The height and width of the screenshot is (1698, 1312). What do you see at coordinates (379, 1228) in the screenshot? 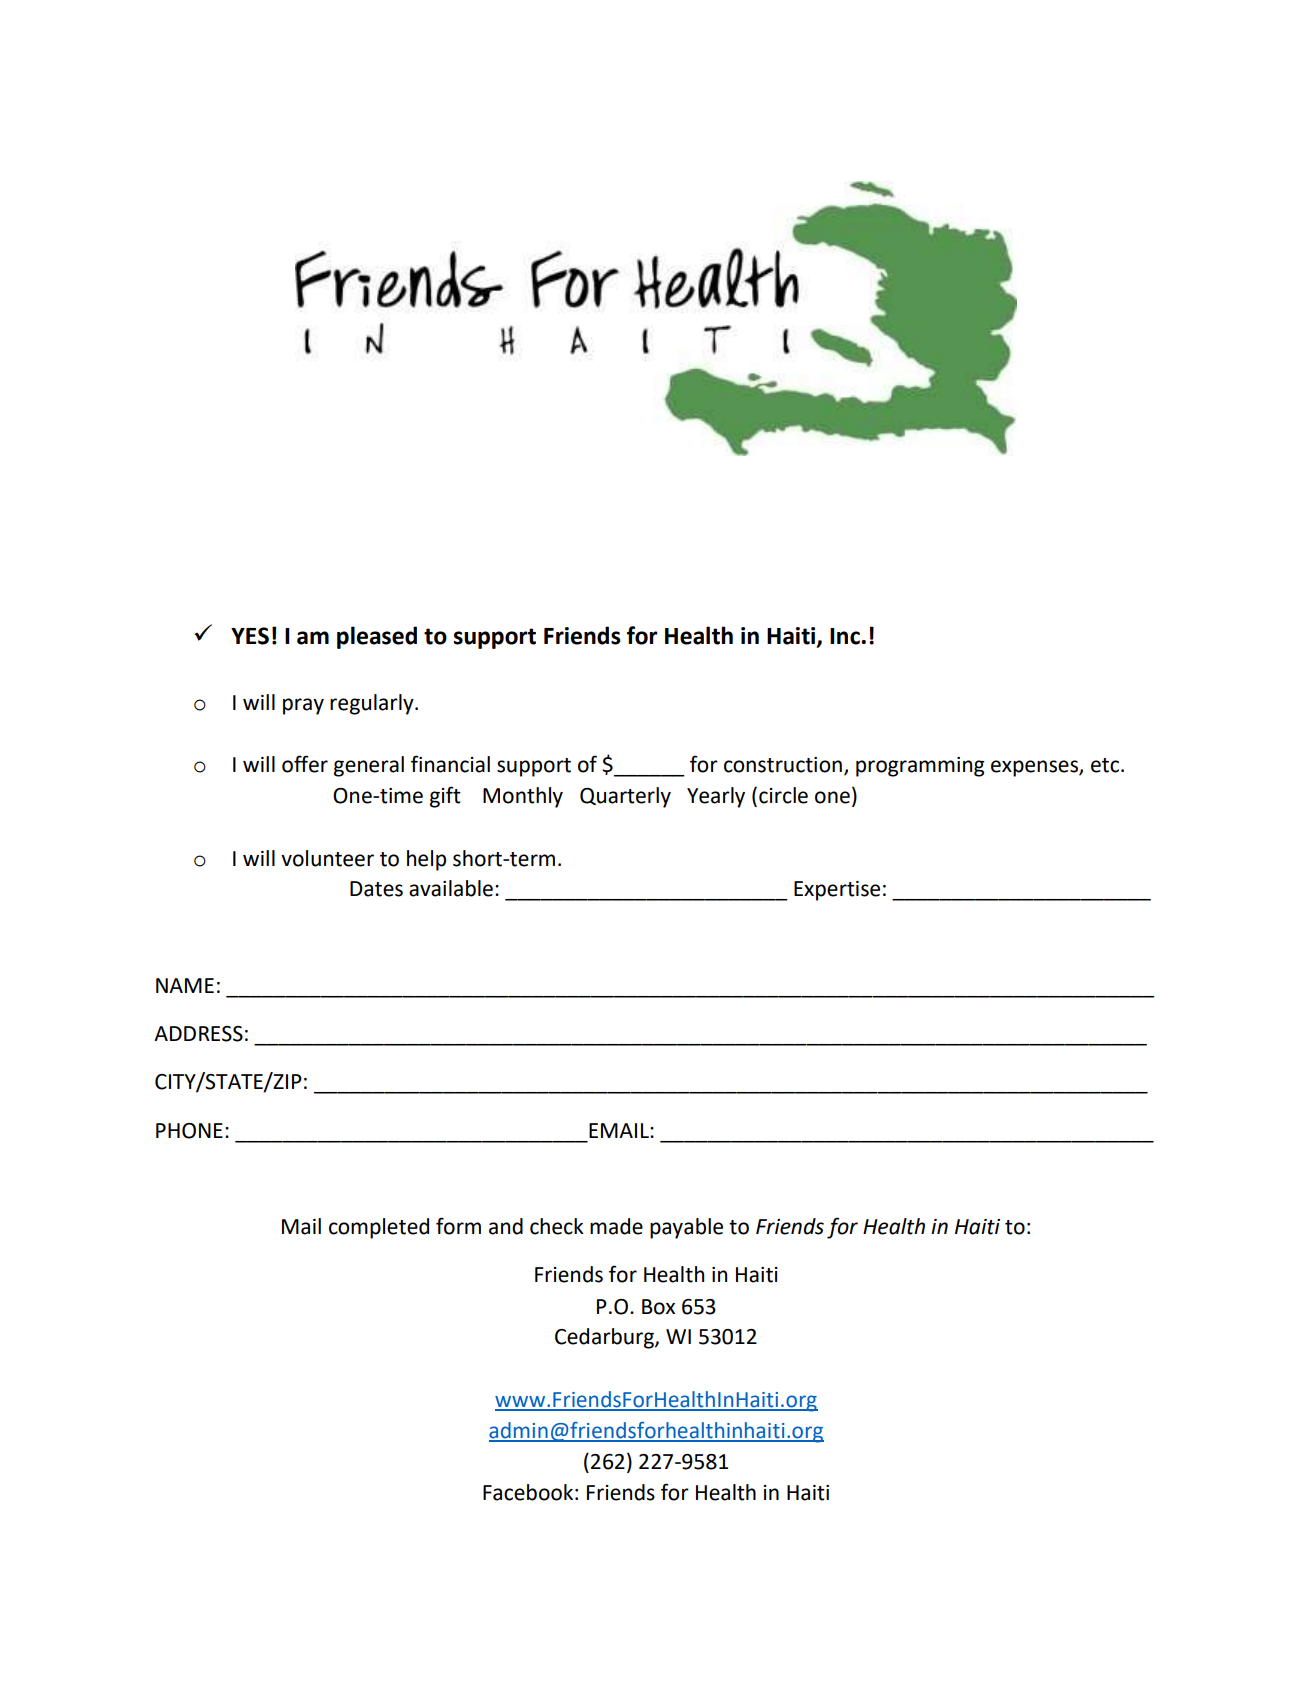
I see `completed` at bounding box center [379, 1228].
